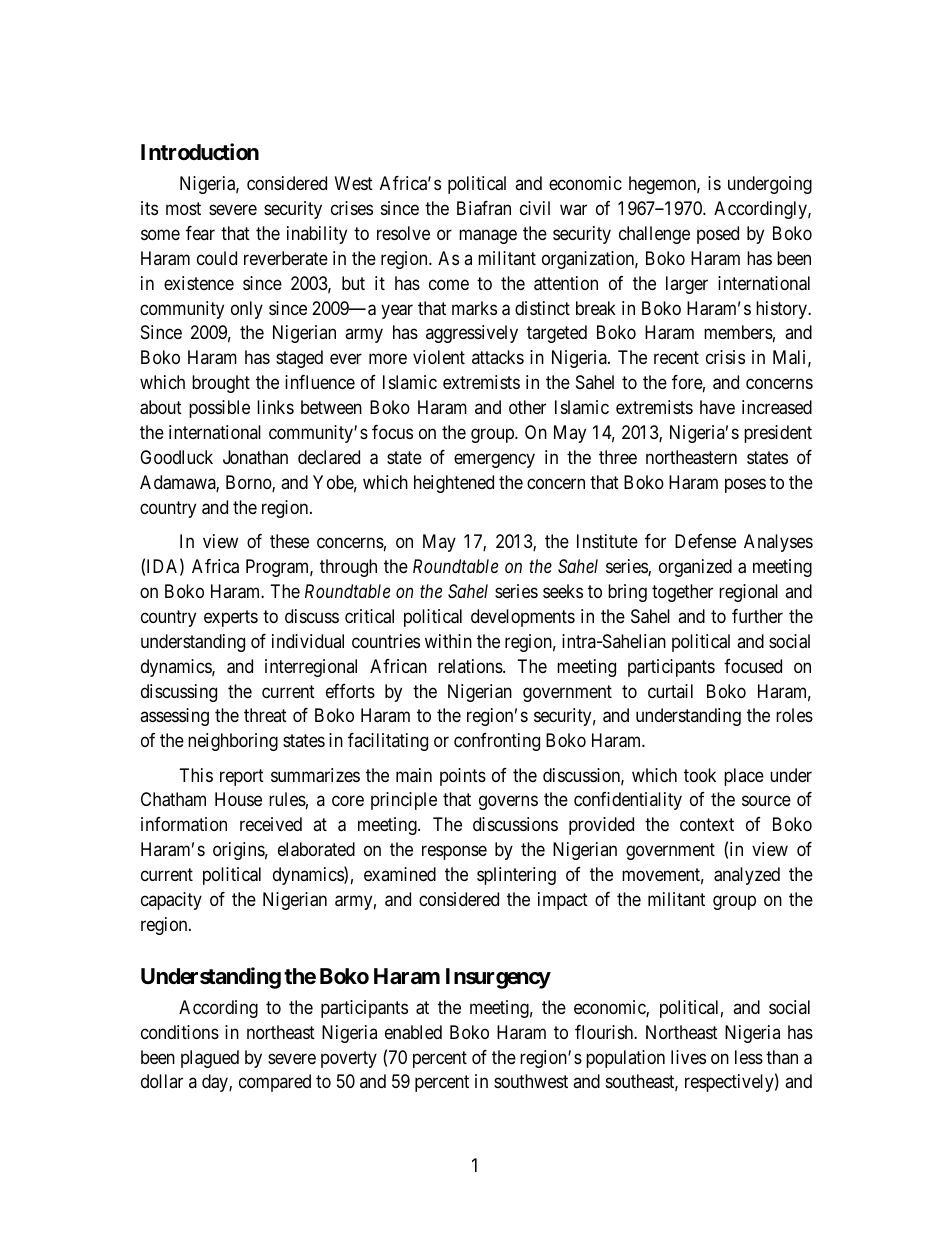 Image resolution: width=952 pixels, height=1233 pixels. Describe the element at coordinates (484, 208) in the screenshot. I see `Biafran` at that location.
